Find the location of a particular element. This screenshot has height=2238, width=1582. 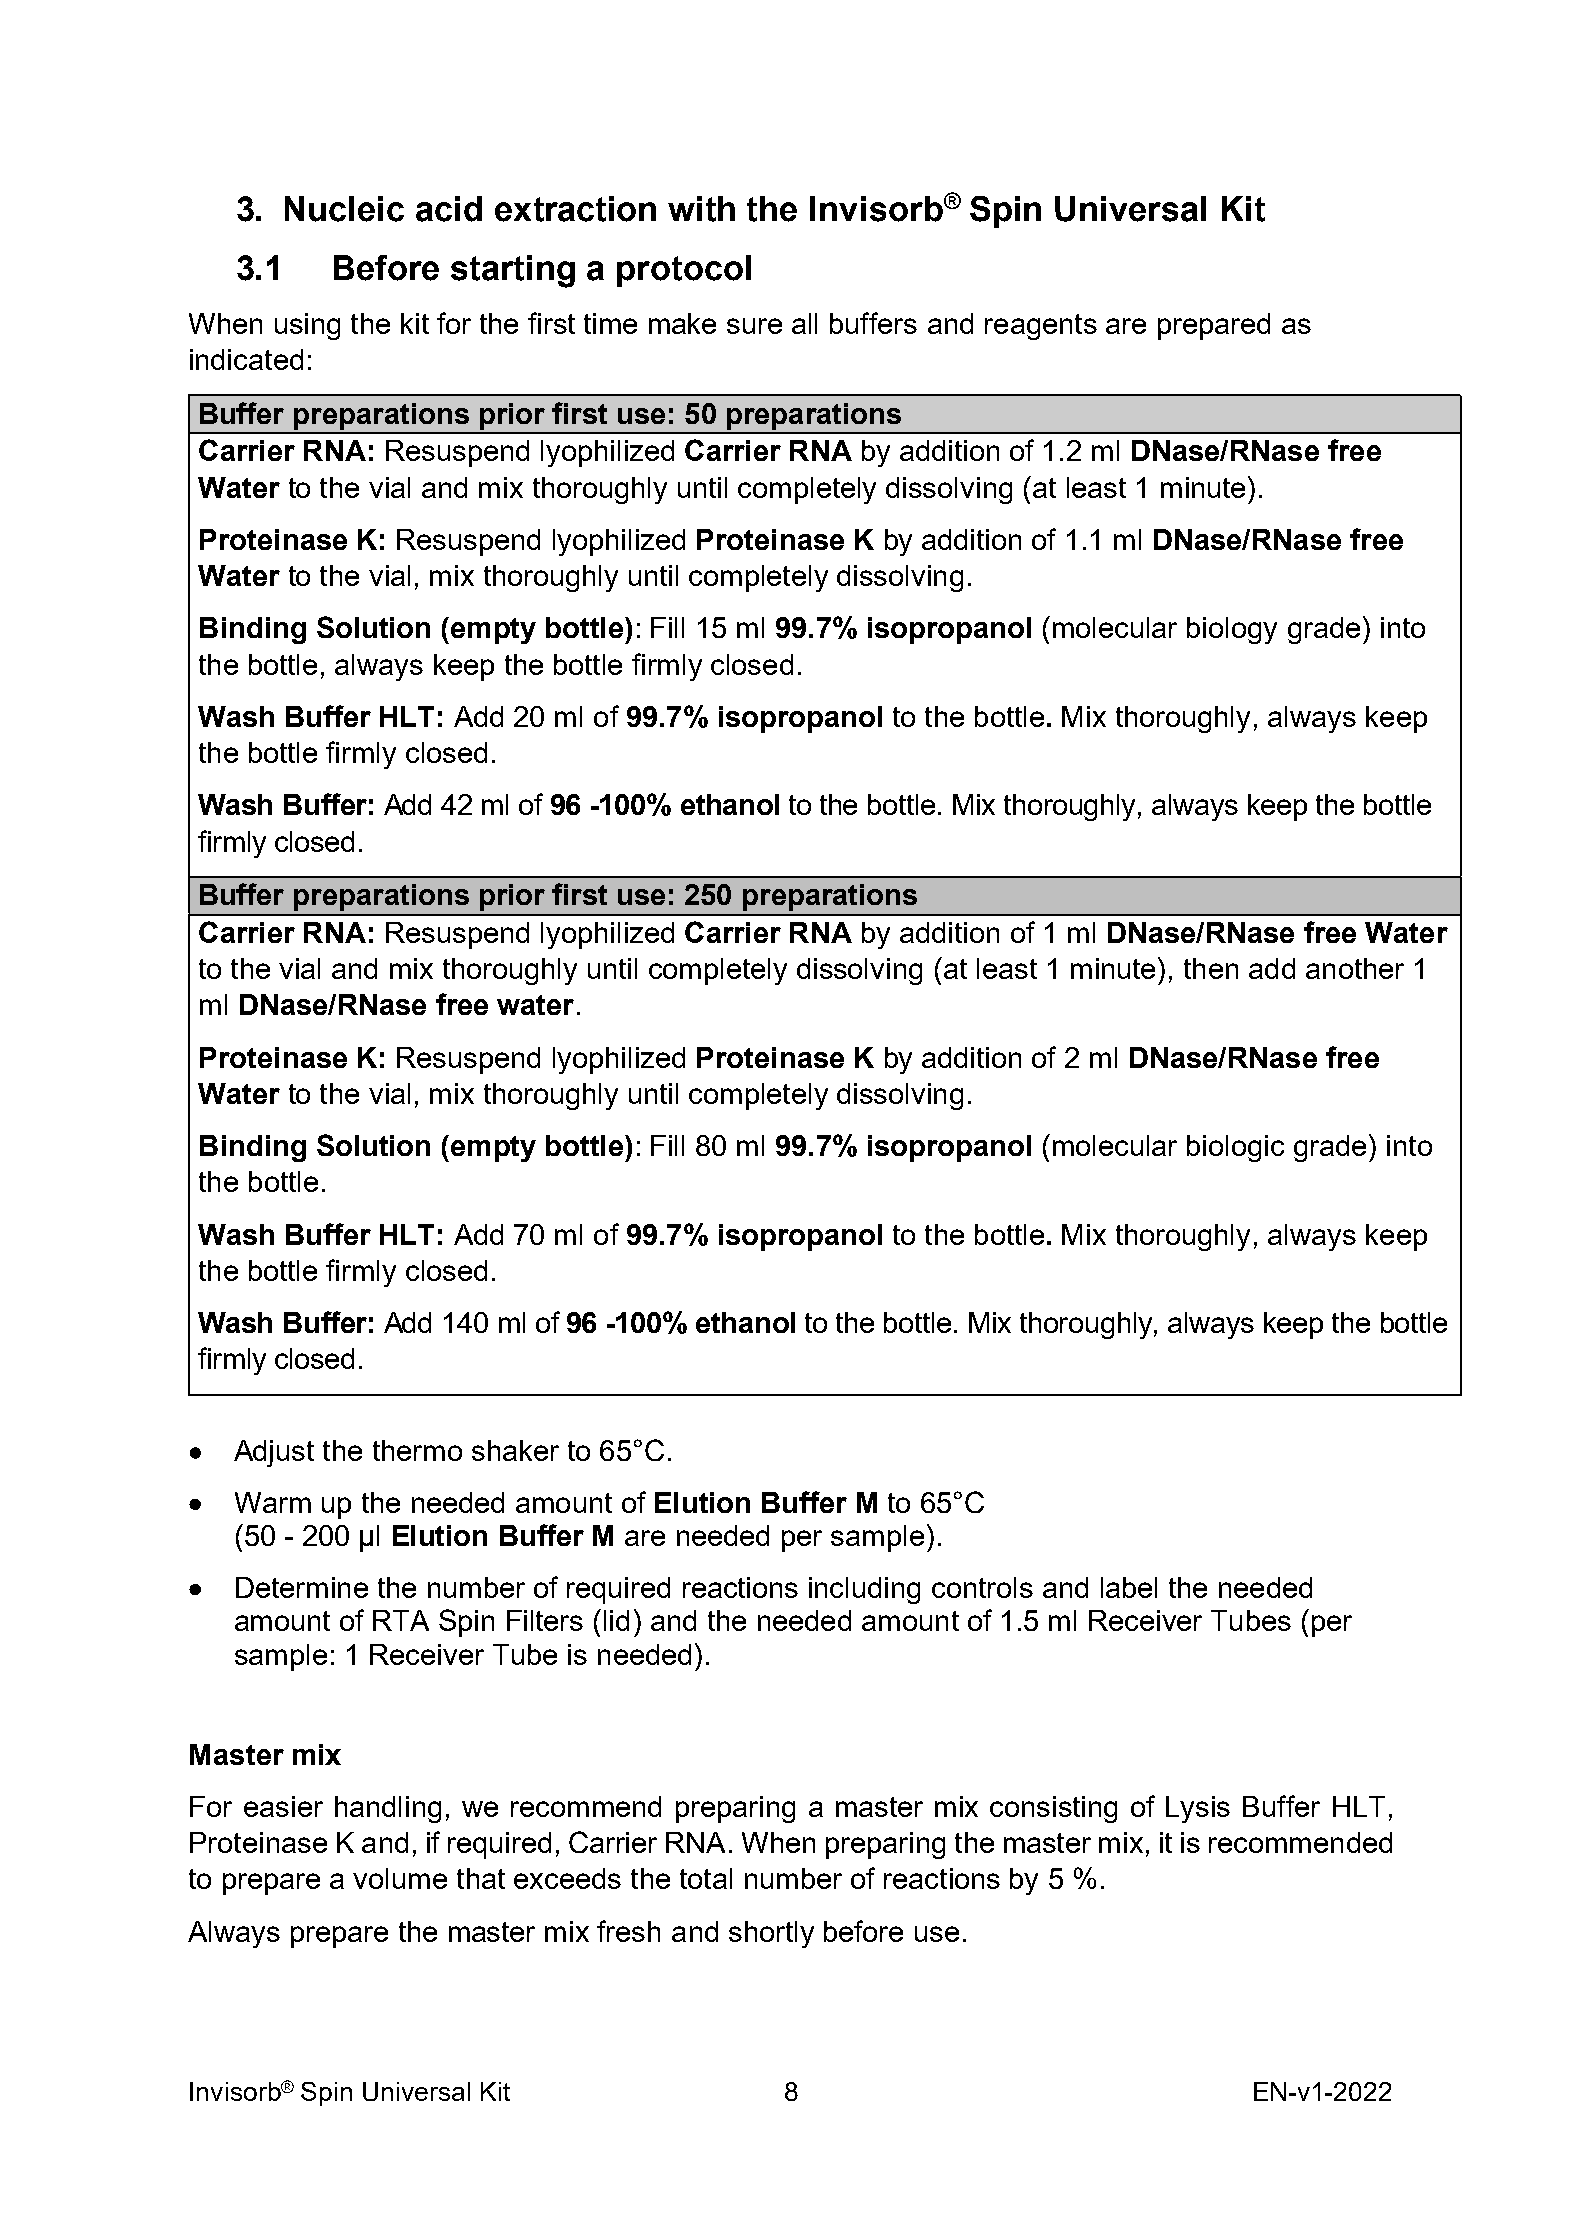

indicated is located at coordinates (246, 359).
